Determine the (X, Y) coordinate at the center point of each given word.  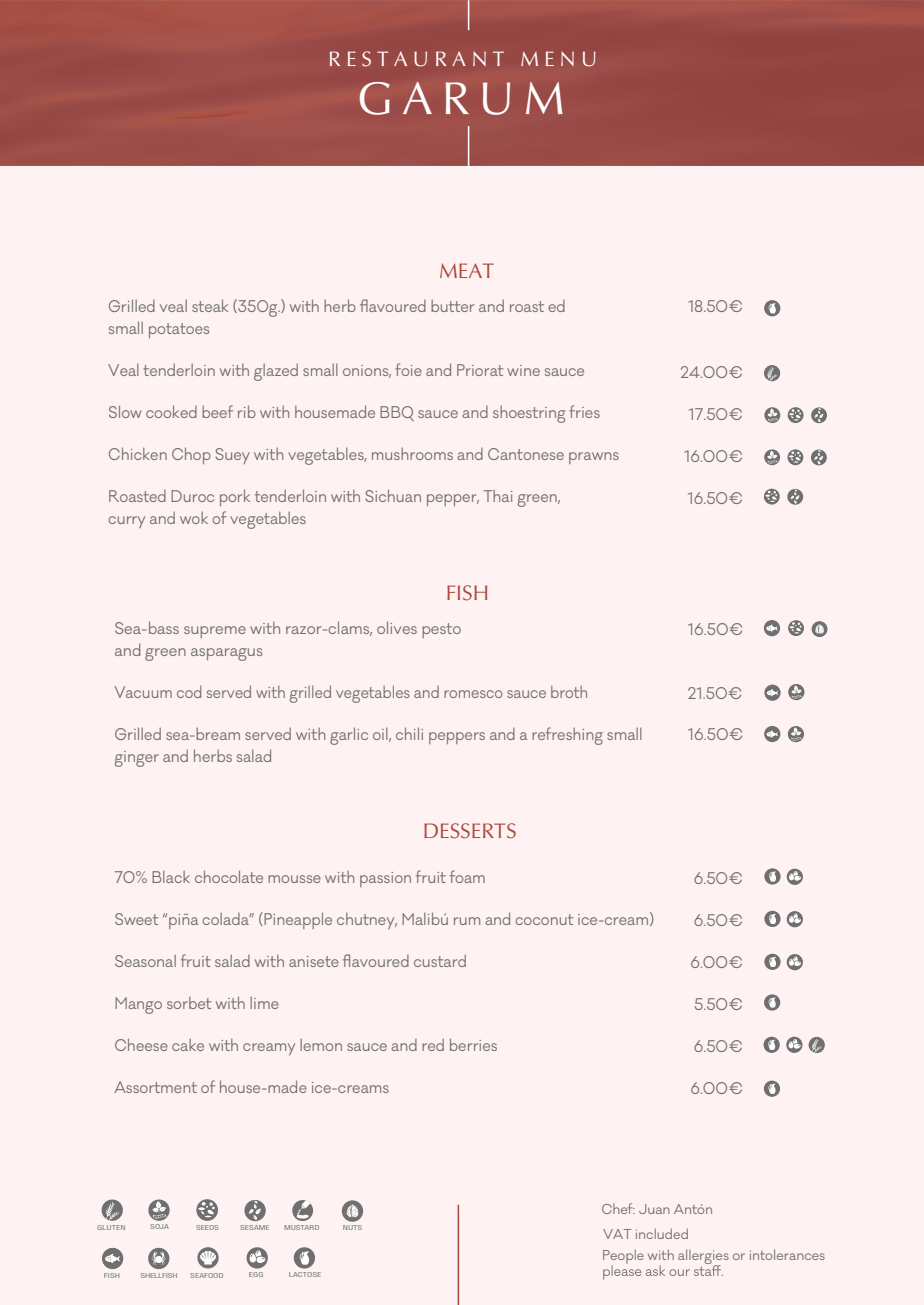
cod (189, 692)
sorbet (189, 1003)
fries (584, 411)
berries (473, 1044)
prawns (594, 458)
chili (409, 733)
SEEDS (207, 1227)
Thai (498, 496)
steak (210, 305)
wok (194, 518)
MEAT (467, 270)
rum (467, 921)
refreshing (567, 736)
